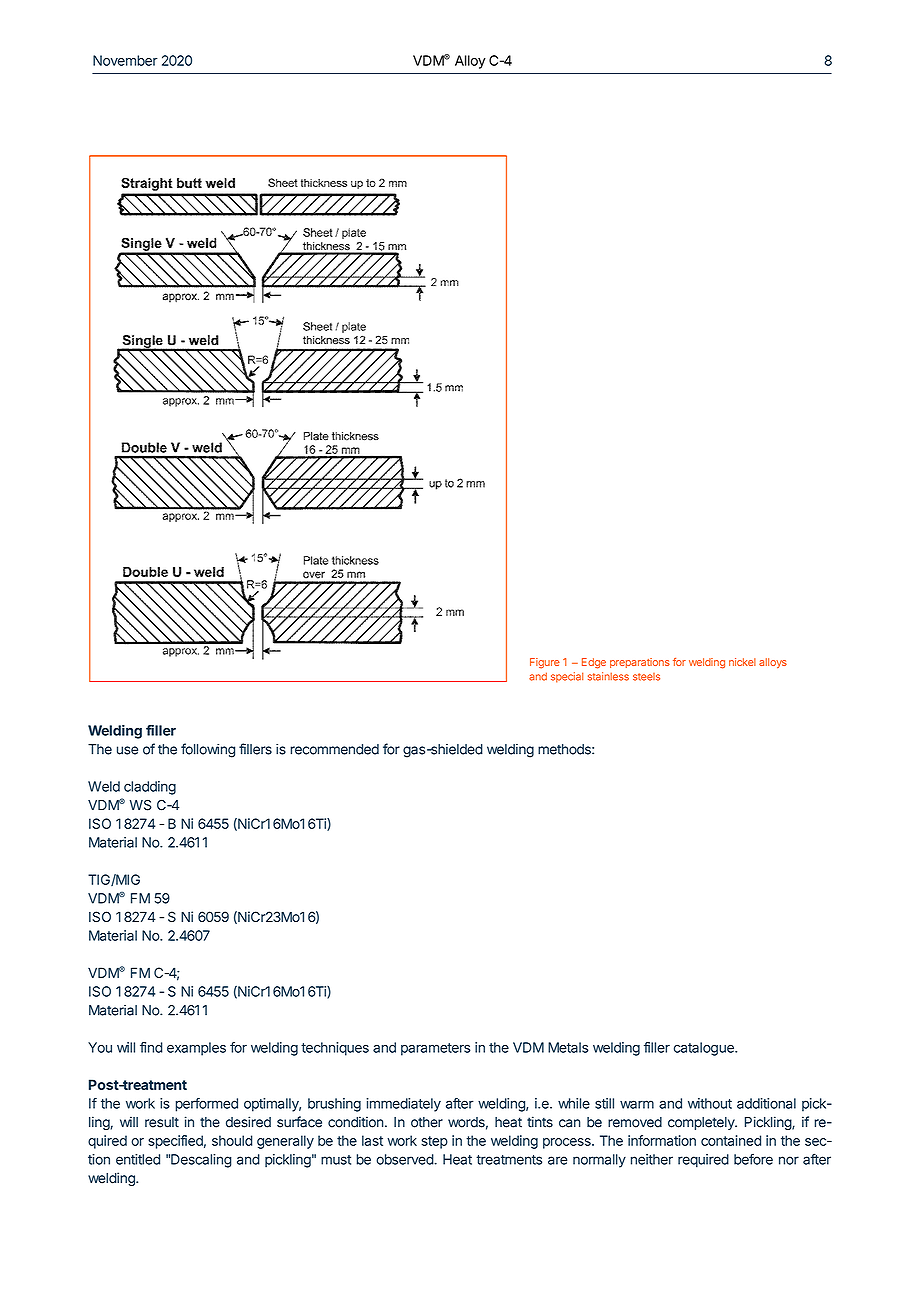 The width and height of the page is (924, 1308). What do you see at coordinates (545, 663) in the page?
I see `Figure` at bounding box center [545, 663].
